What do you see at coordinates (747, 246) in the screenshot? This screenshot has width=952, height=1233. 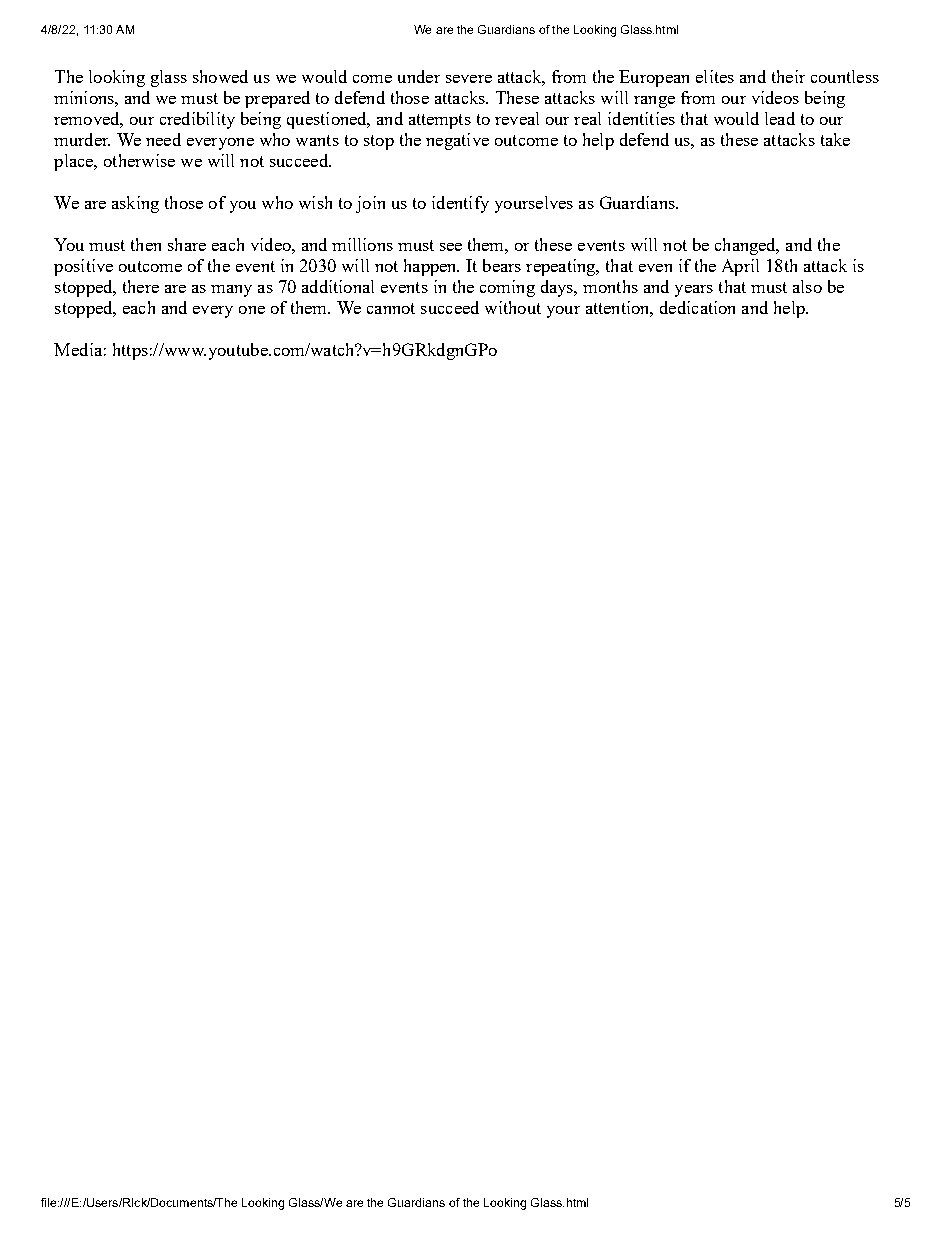 I see `changed` at bounding box center [747, 246].
